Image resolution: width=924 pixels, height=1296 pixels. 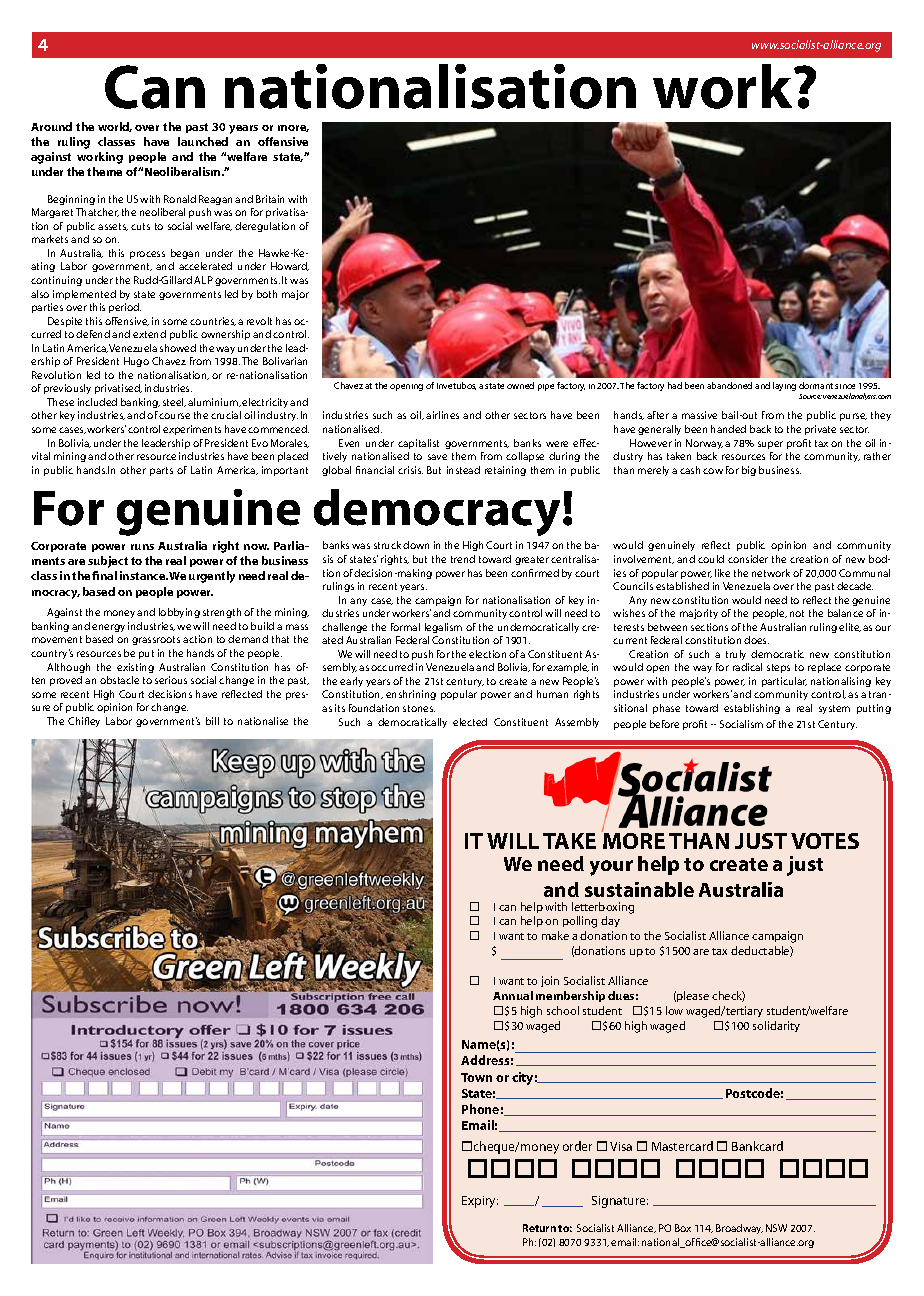 What do you see at coordinates (270, 199) in the screenshot?
I see `Britain` at bounding box center [270, 199].
